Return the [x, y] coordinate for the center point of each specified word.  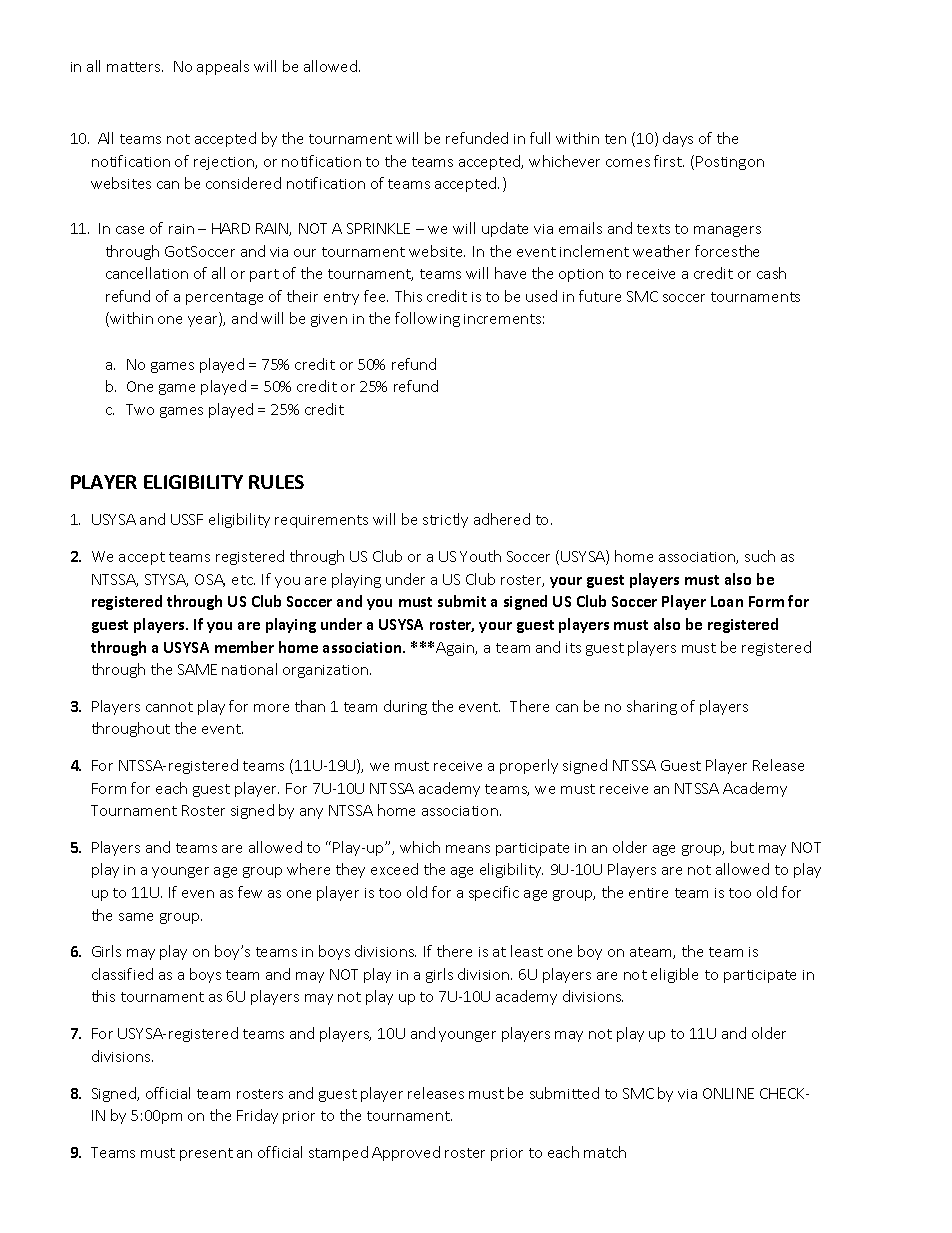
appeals [223, 67]
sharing [652, 707]
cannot [169, 707]
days [678, 139]
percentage [224, 298]
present [206, 1154]
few [250, 892]
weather [661, 251]
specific [494, 893]
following [427, 319]
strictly [445, 520]
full [540, 138]
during [405, 707]
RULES [276, 482]
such [760, 556]
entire [648, 893]
